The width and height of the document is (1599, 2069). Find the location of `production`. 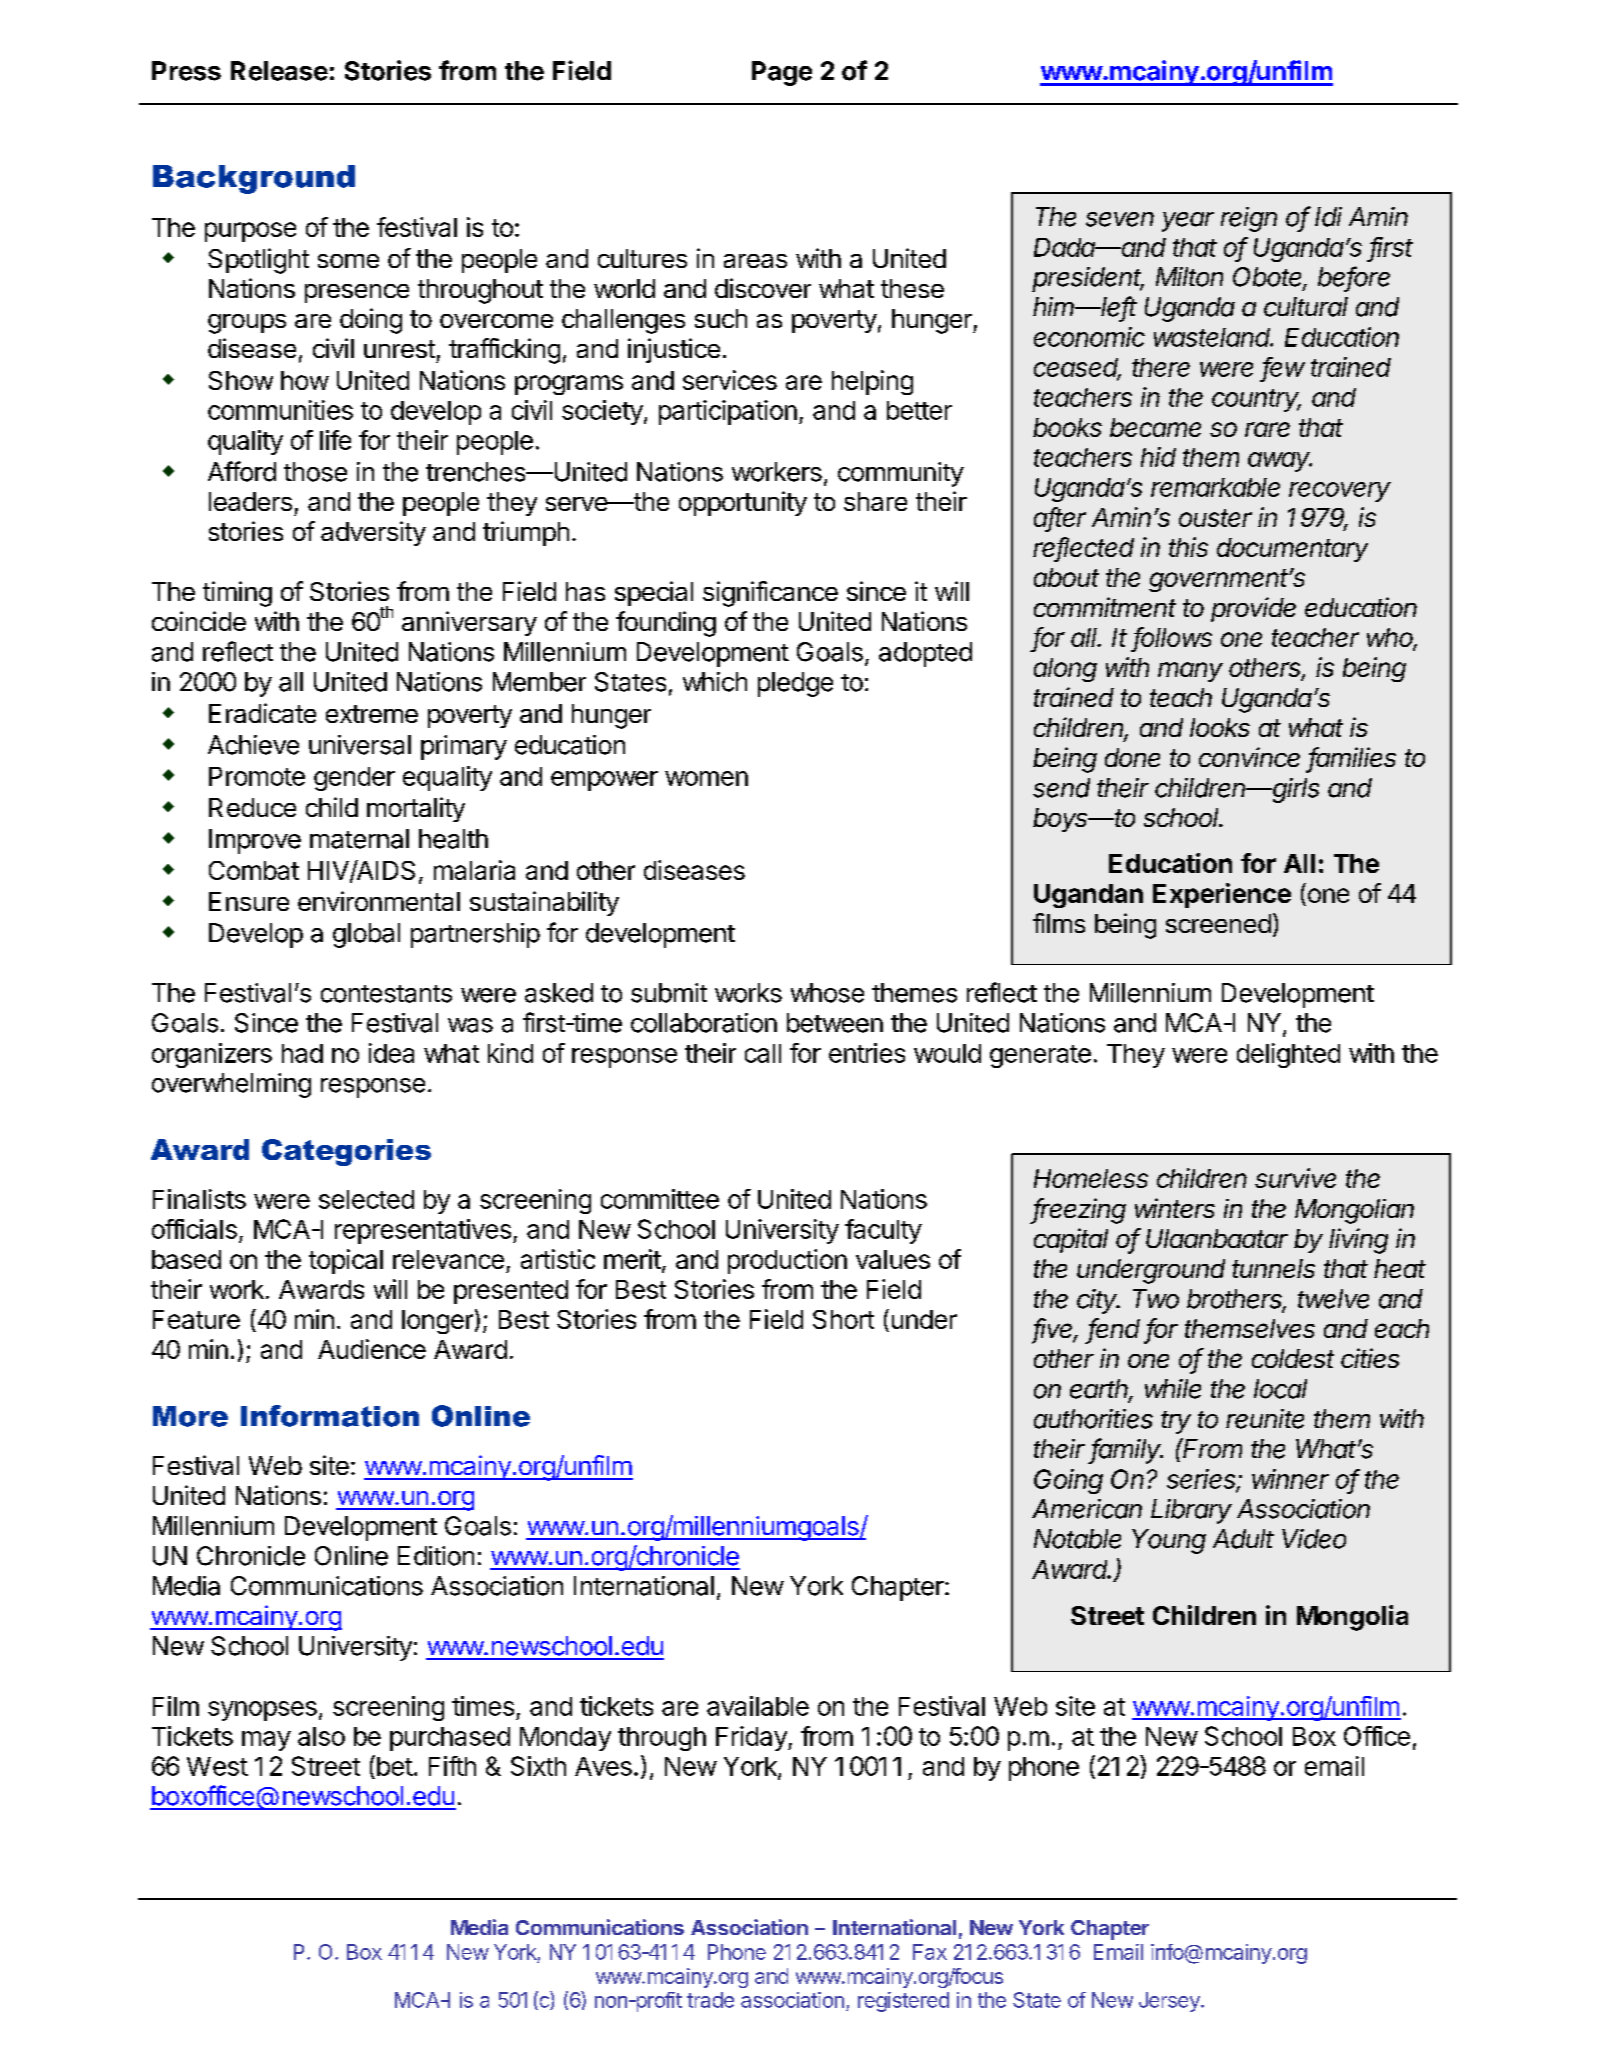

production is located at coordinates (787, 1261).
